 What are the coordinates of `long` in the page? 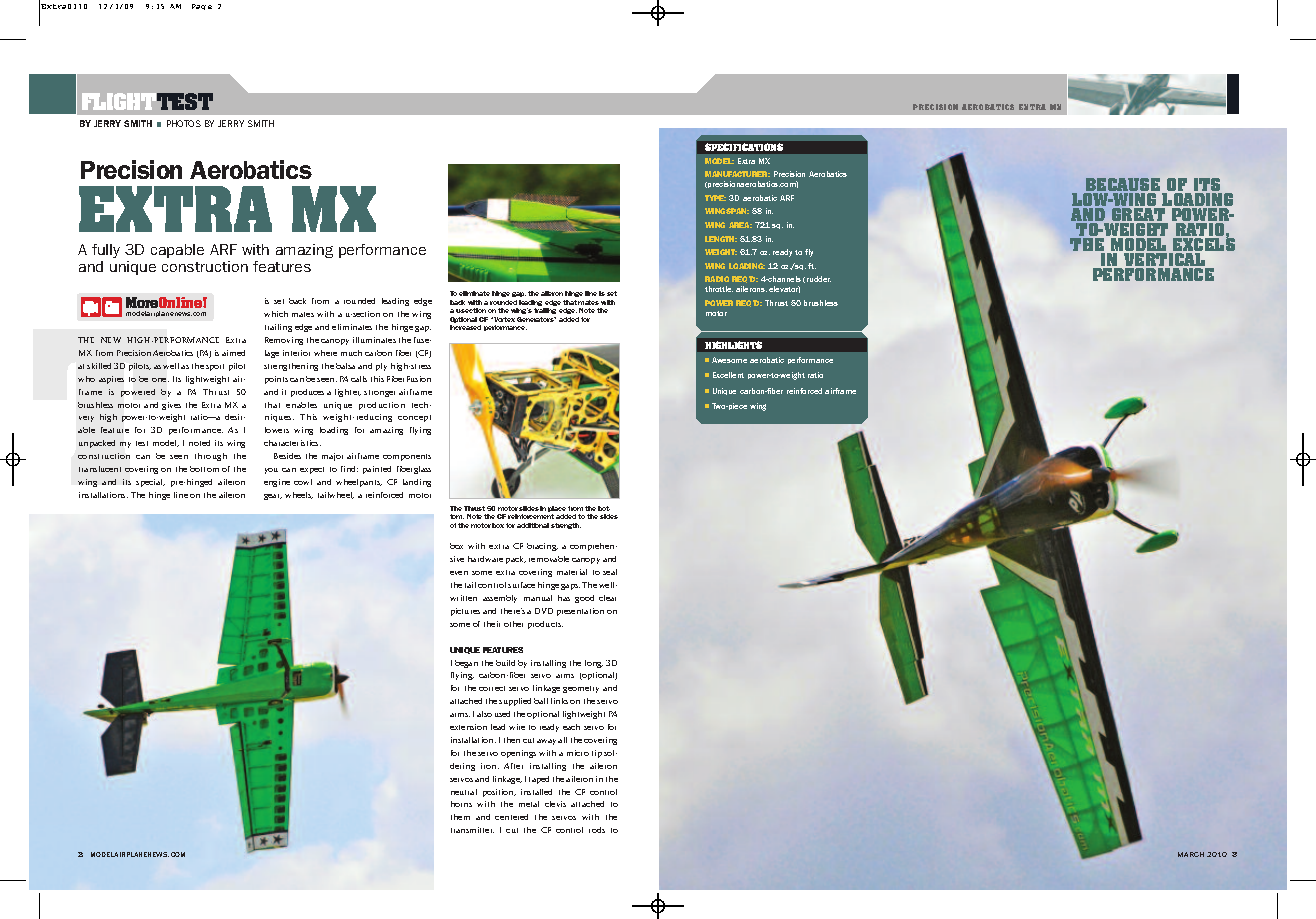 It's located at (594, 664).
